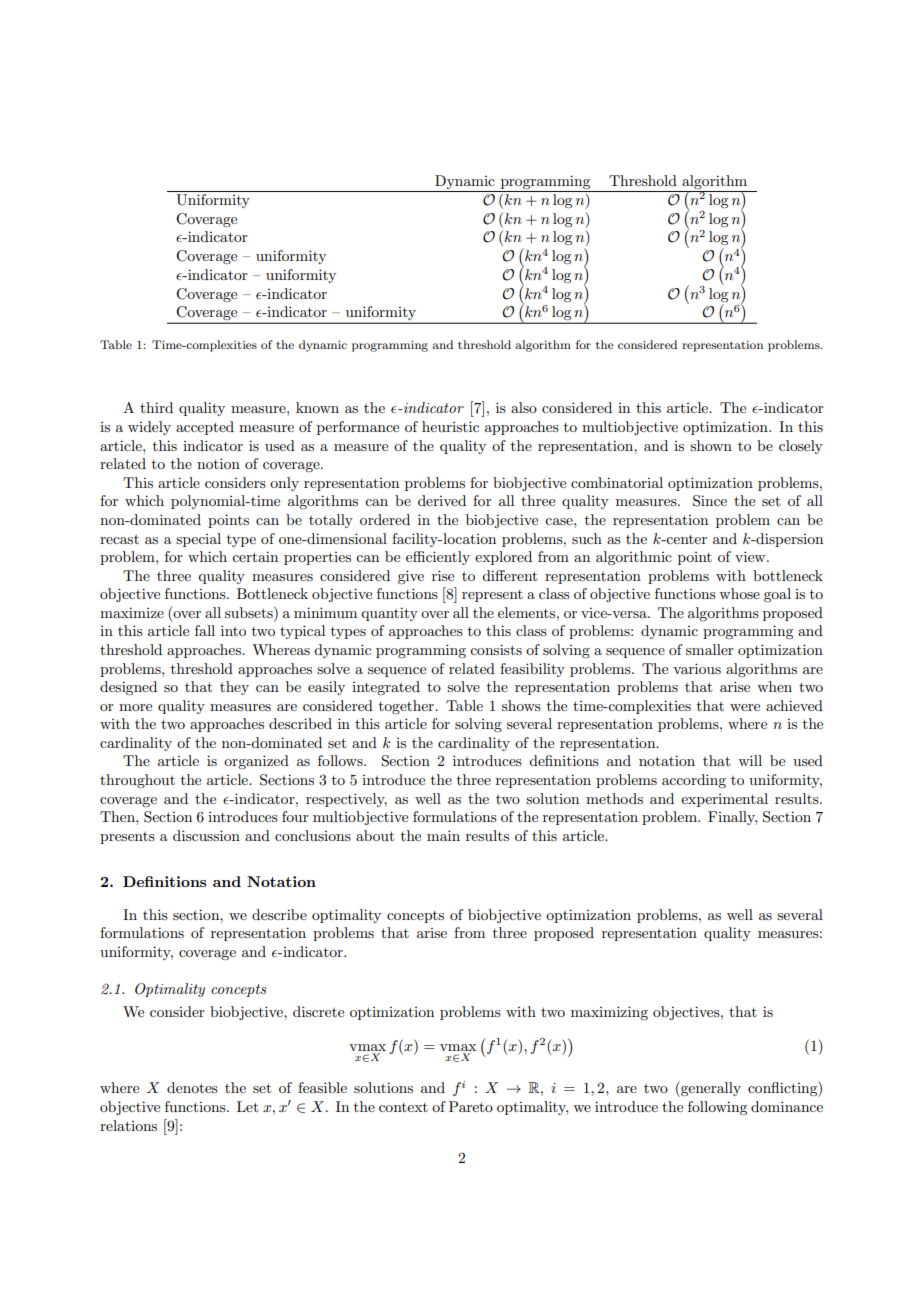 Image resolution: width=924 pixels, height=1308 pixels. What do you see at coordinates (205, 630) in the image?
I see `fall` at bounding box center [205, 630].
